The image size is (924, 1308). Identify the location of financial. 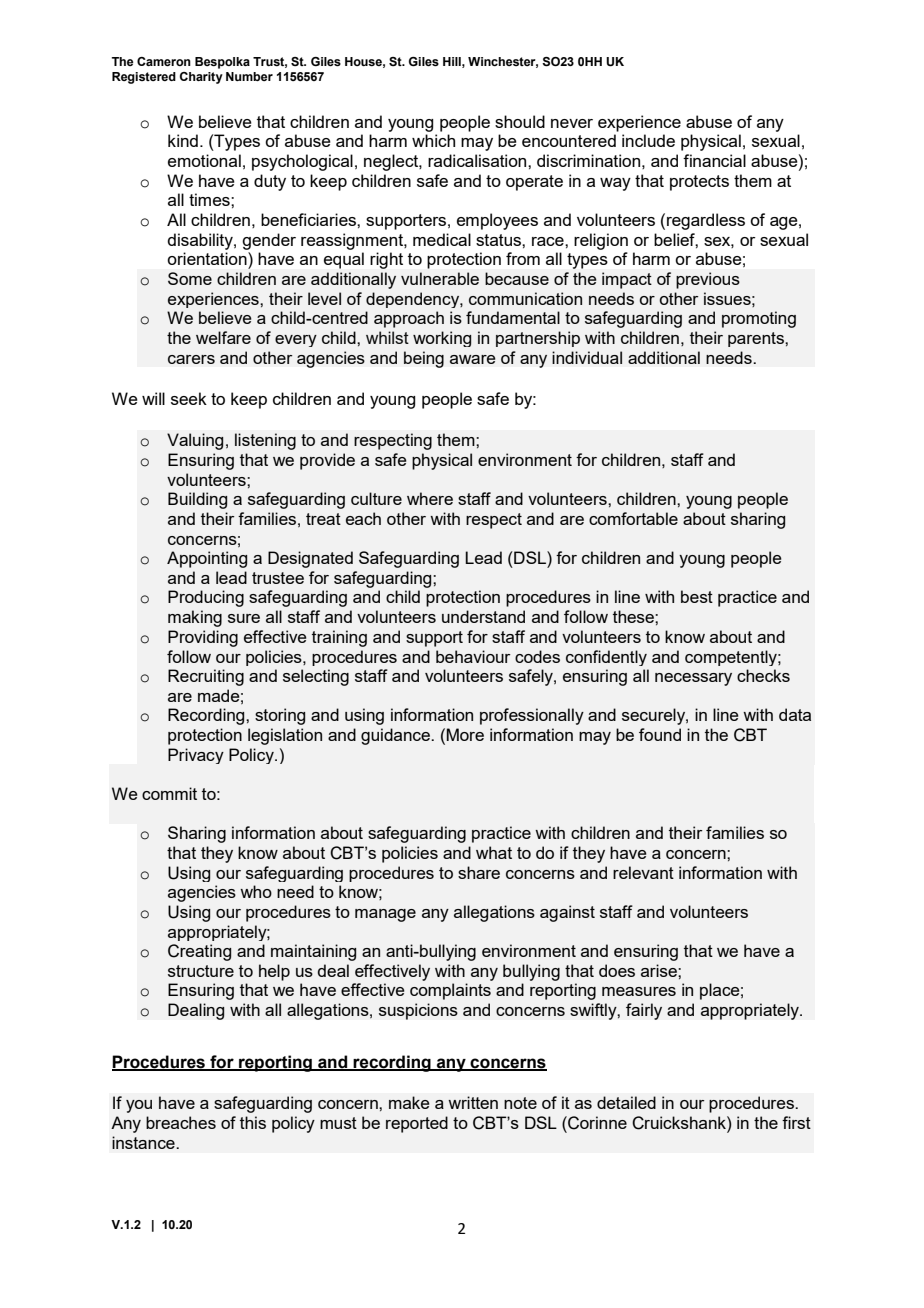
(714, 160).
